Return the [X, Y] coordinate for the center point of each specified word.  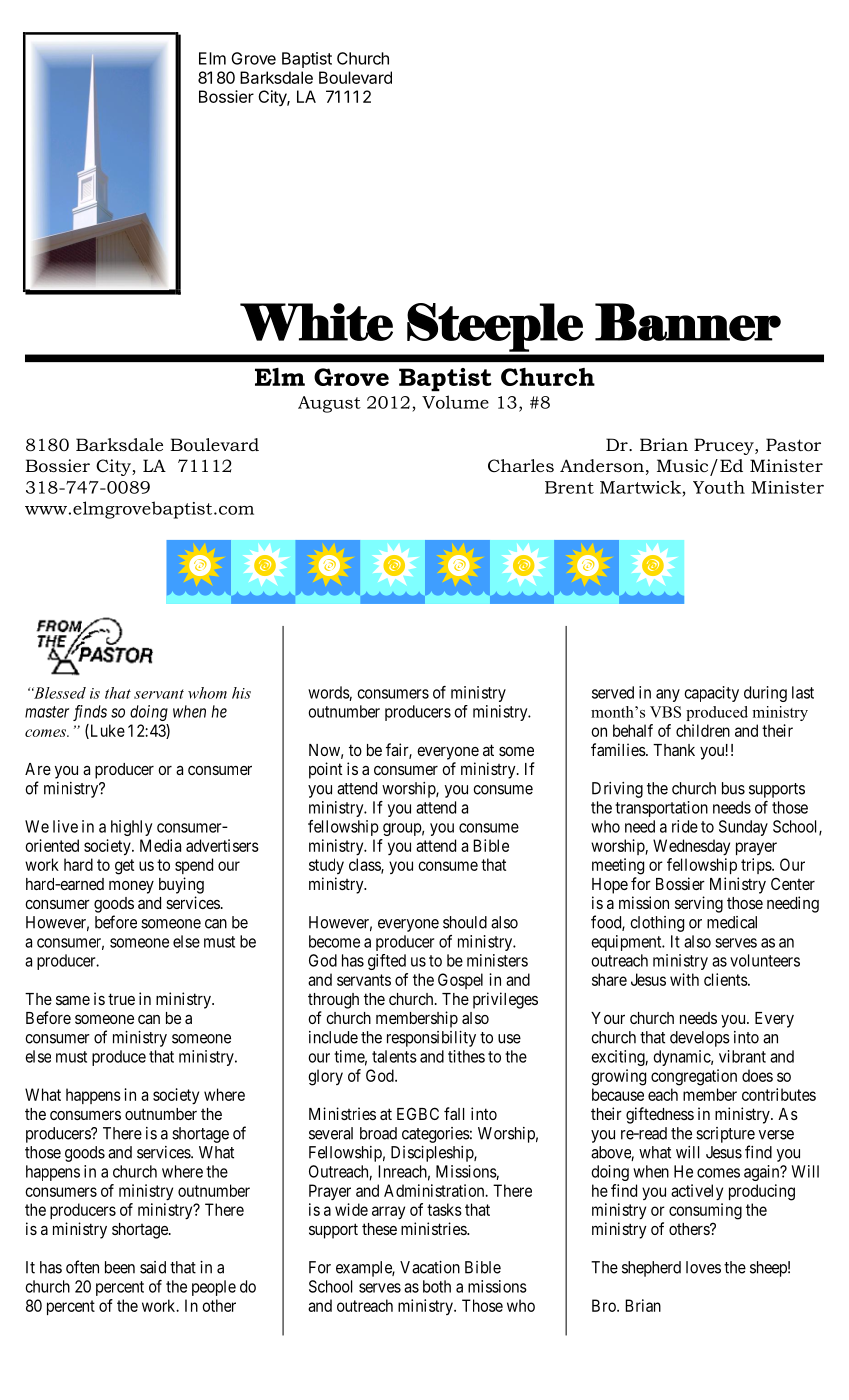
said [153, 1267]
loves [703, 1267]
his [241, 693]
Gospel [460, 981]
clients [726, 979]
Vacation [430, 1267]
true [121, 999]
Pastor [793, 445]
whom [207, 693]
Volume [455, 402]
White [316, 322]
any [668, 695]
